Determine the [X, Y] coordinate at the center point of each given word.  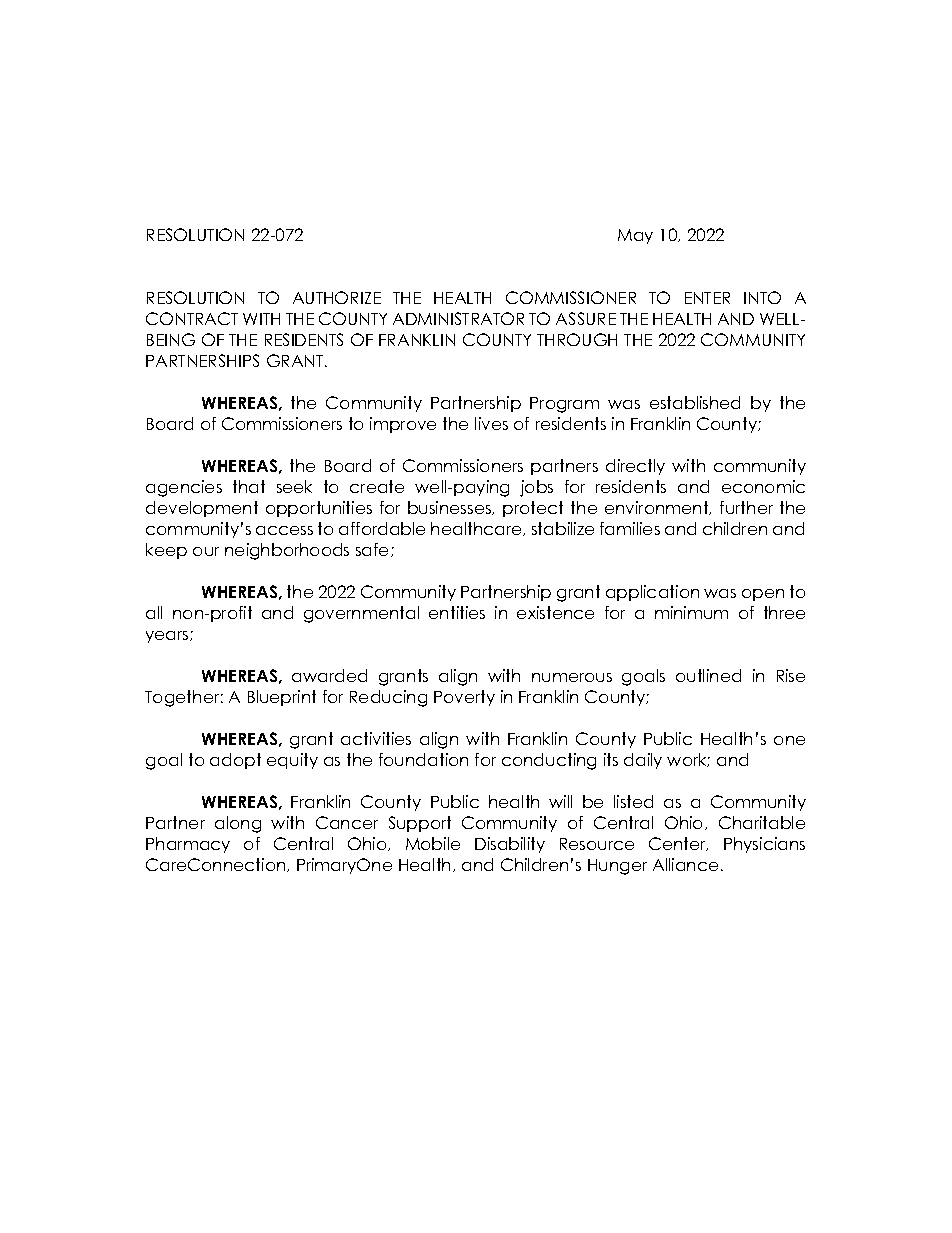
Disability [510, 845]
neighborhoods [287, 551]
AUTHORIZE [337, 297]
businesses [451, 508]
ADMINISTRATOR [458, 318]
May [635, 236]
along [238, 824]
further [746, 507]
